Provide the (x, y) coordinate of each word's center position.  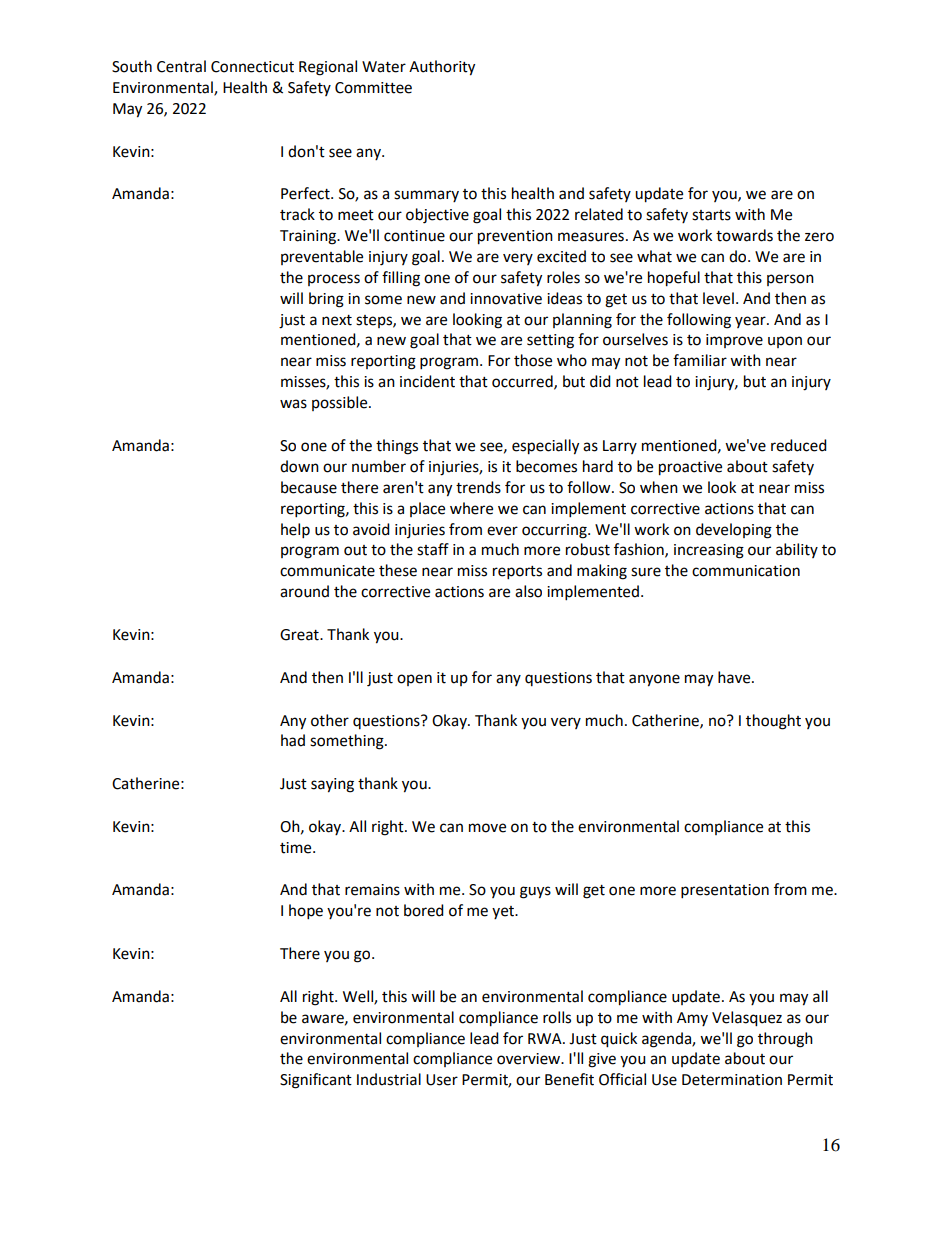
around (304, 591)
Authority (442, 68)
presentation (725, 891)
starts (711, 215)
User (442, 1080)
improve (734, 341)
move (487, 828)
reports (517, 573)
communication (746, 571)
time (297, 848)
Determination (732, 1080)
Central (181, 66)
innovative (506, 299)
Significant (316, 1081)
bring (326, 300)
